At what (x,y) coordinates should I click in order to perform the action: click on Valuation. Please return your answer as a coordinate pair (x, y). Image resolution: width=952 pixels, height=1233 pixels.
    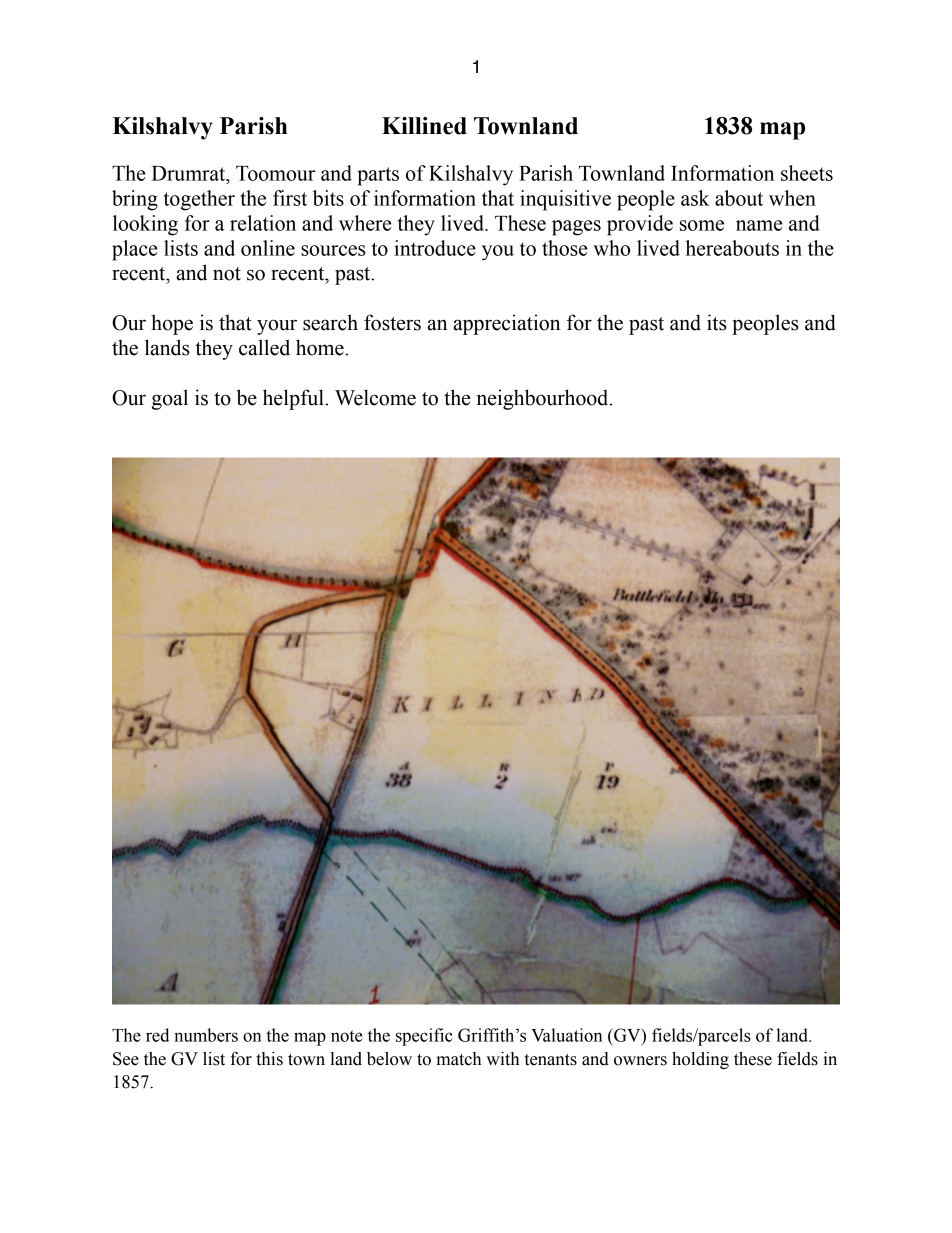
    Looking at the image, I should click on (567, 1035).
